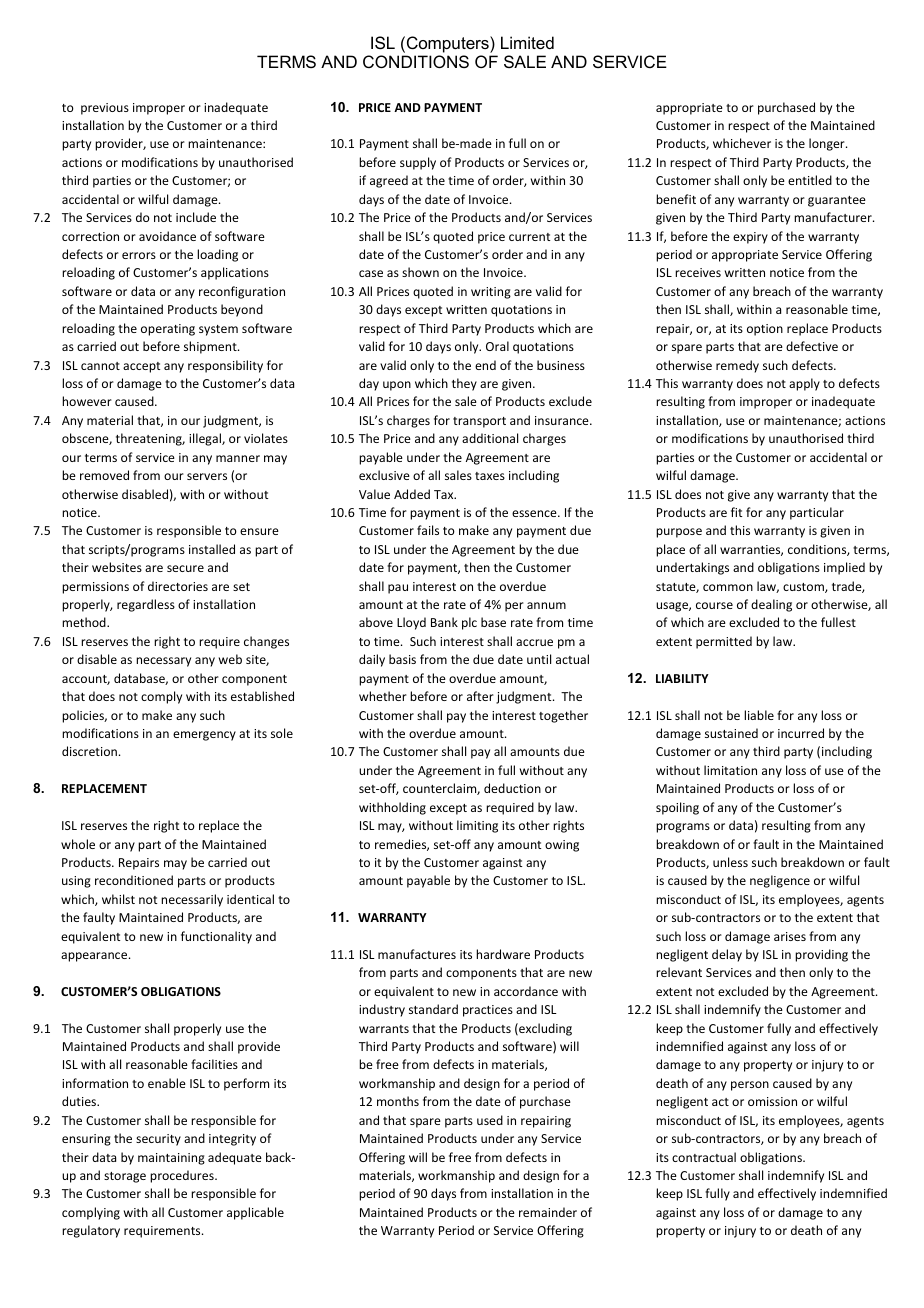 This page has height=1308, width=924. What do you see at coordinates (105, 109) in the page?
I see `previous` at bounding box center [105, 109].
